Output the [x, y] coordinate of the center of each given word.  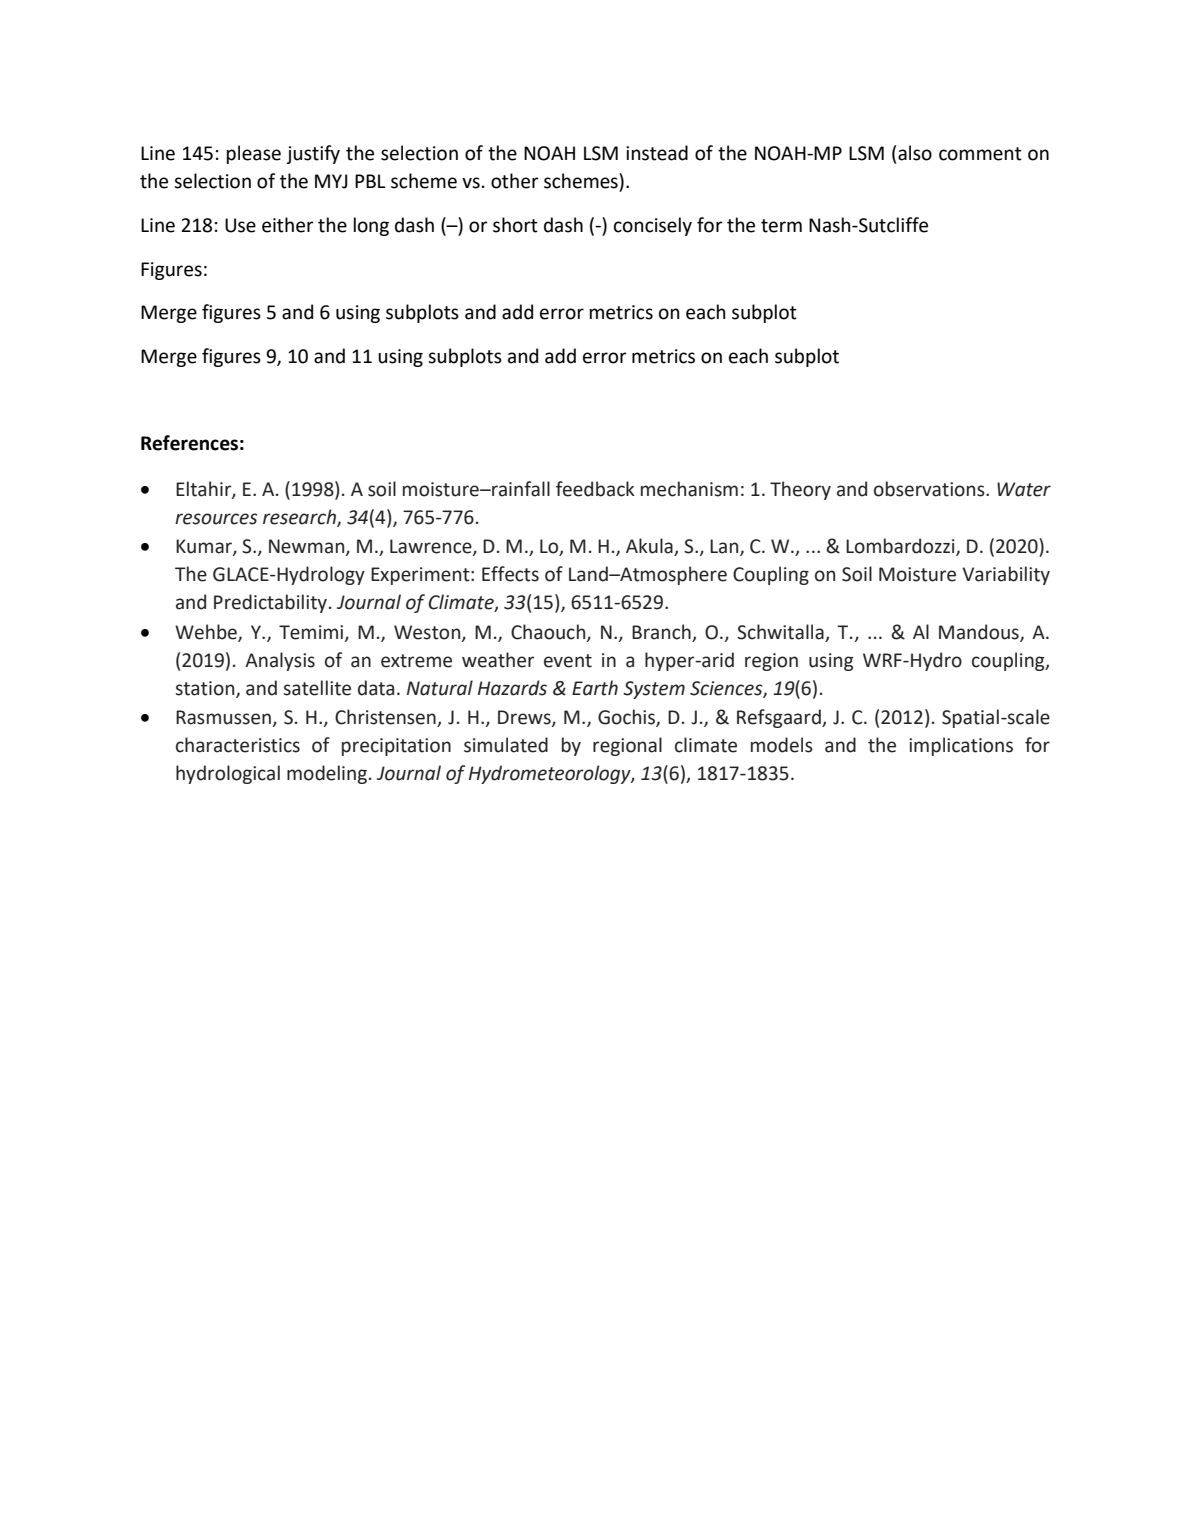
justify [313, 154]
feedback [595, 489]
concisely [653, 226]
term [781, 226]
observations [930, 489]
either [288, 225]
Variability [1006, 575]
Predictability [270, 603]
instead [657, 153]
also [915, 153]
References [189, 443]
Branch [661, 632]
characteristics [238, 745]
